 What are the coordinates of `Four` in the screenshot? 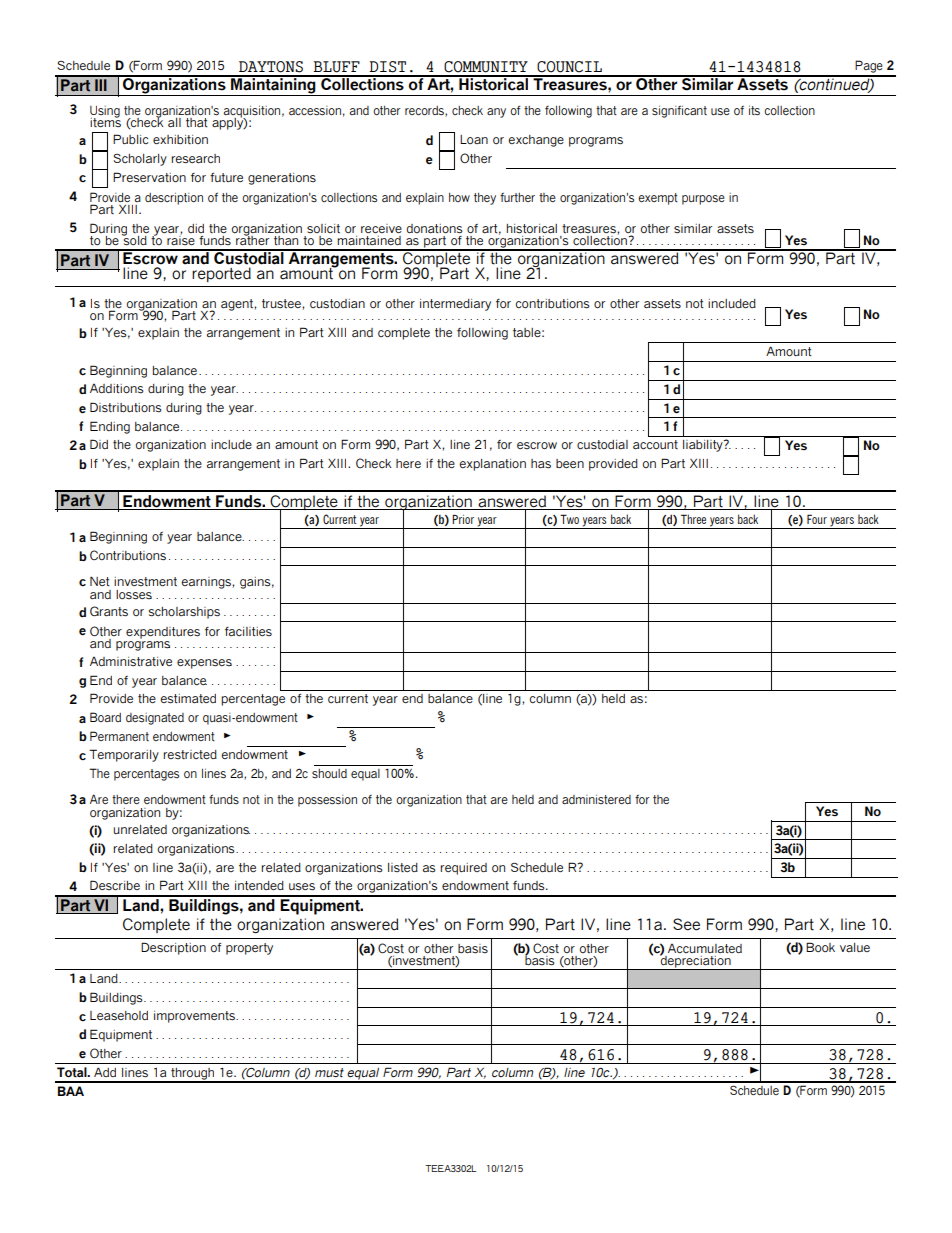 It's located at (817, 519).
